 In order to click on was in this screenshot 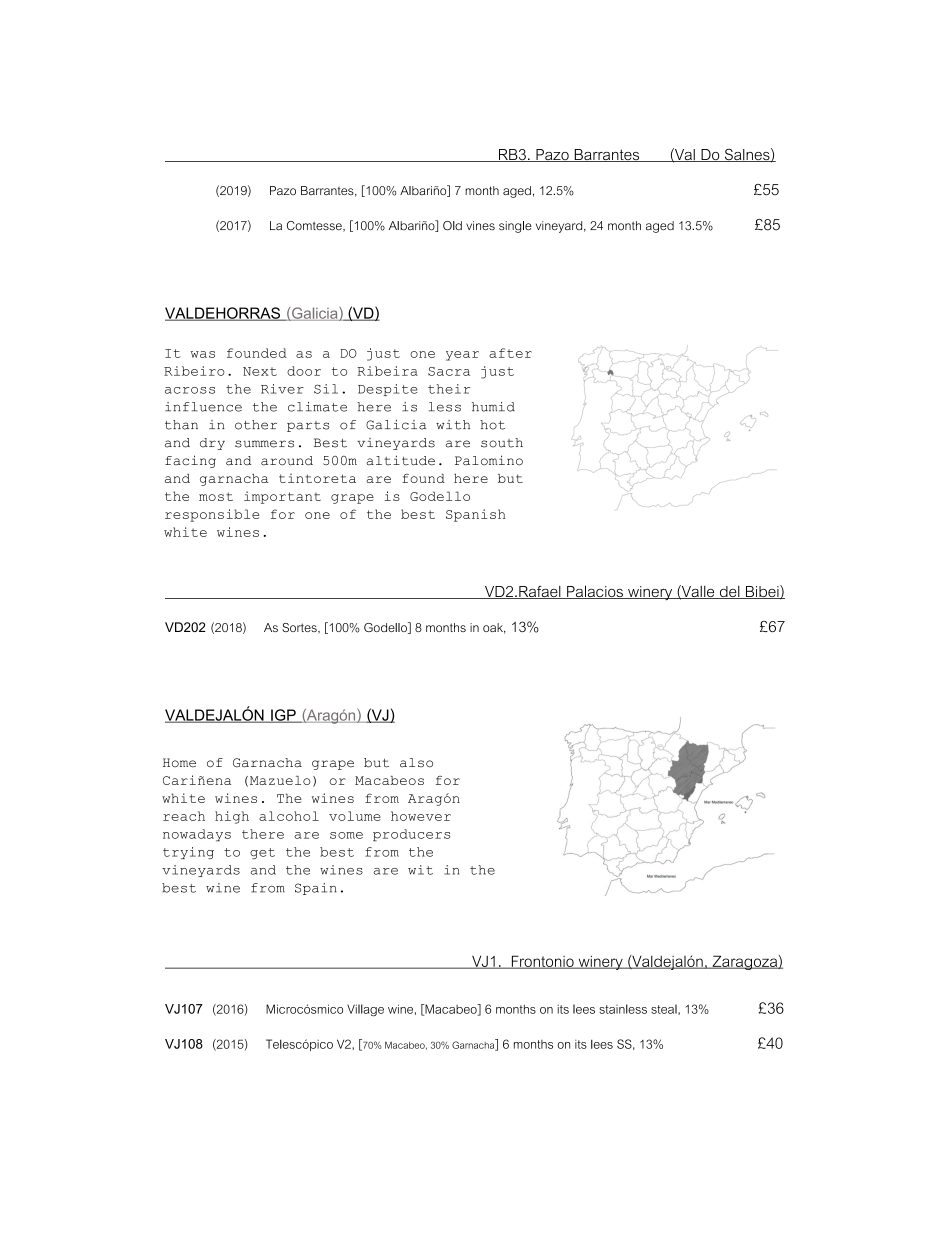, I will do `click(202, 354)`.
